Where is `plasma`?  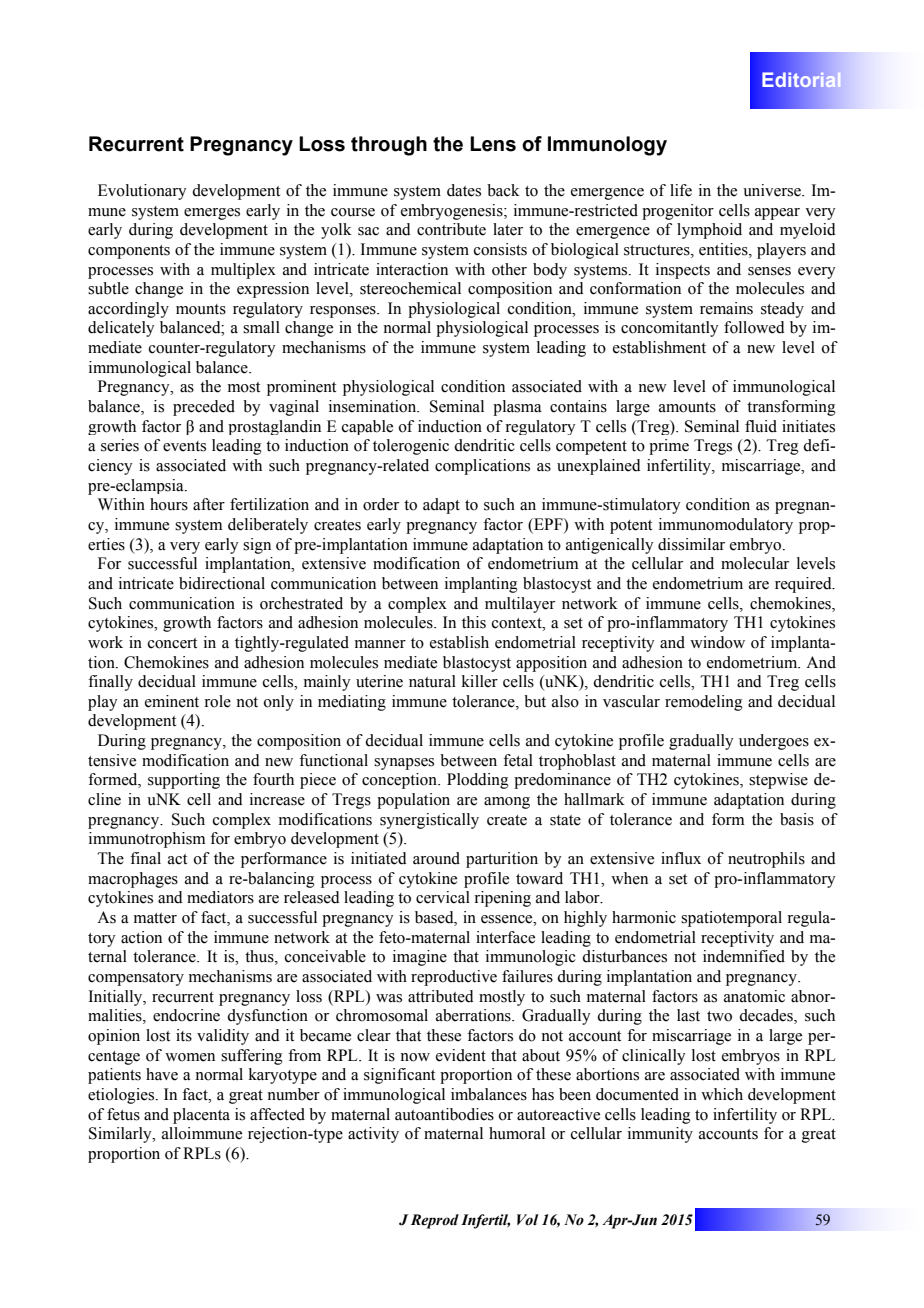 plasma is located at coordinates (517, 408).
